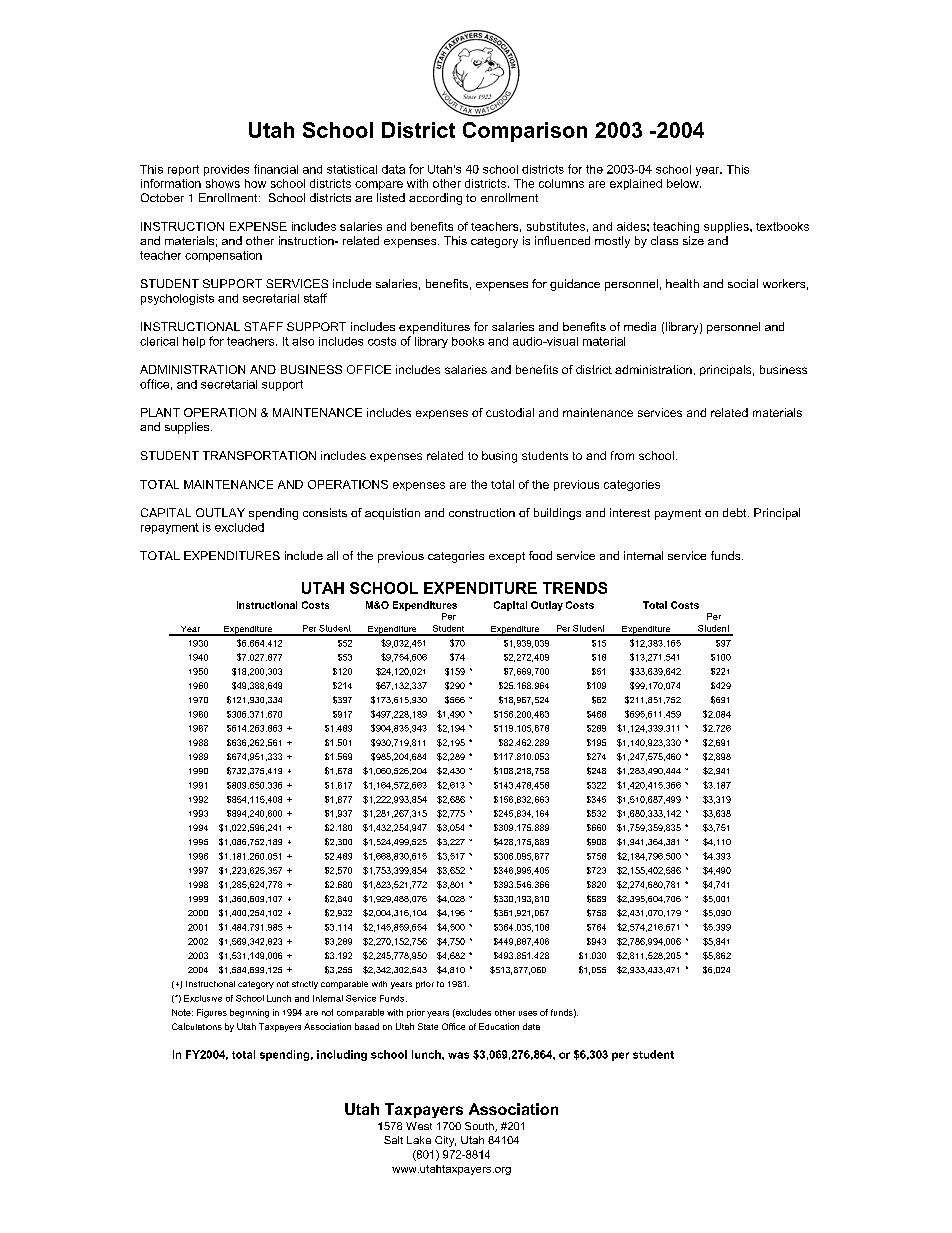 This image has height=1233, width=952. Describe the element at coordinates (684, 183) in the image. I see `below` at that location.
